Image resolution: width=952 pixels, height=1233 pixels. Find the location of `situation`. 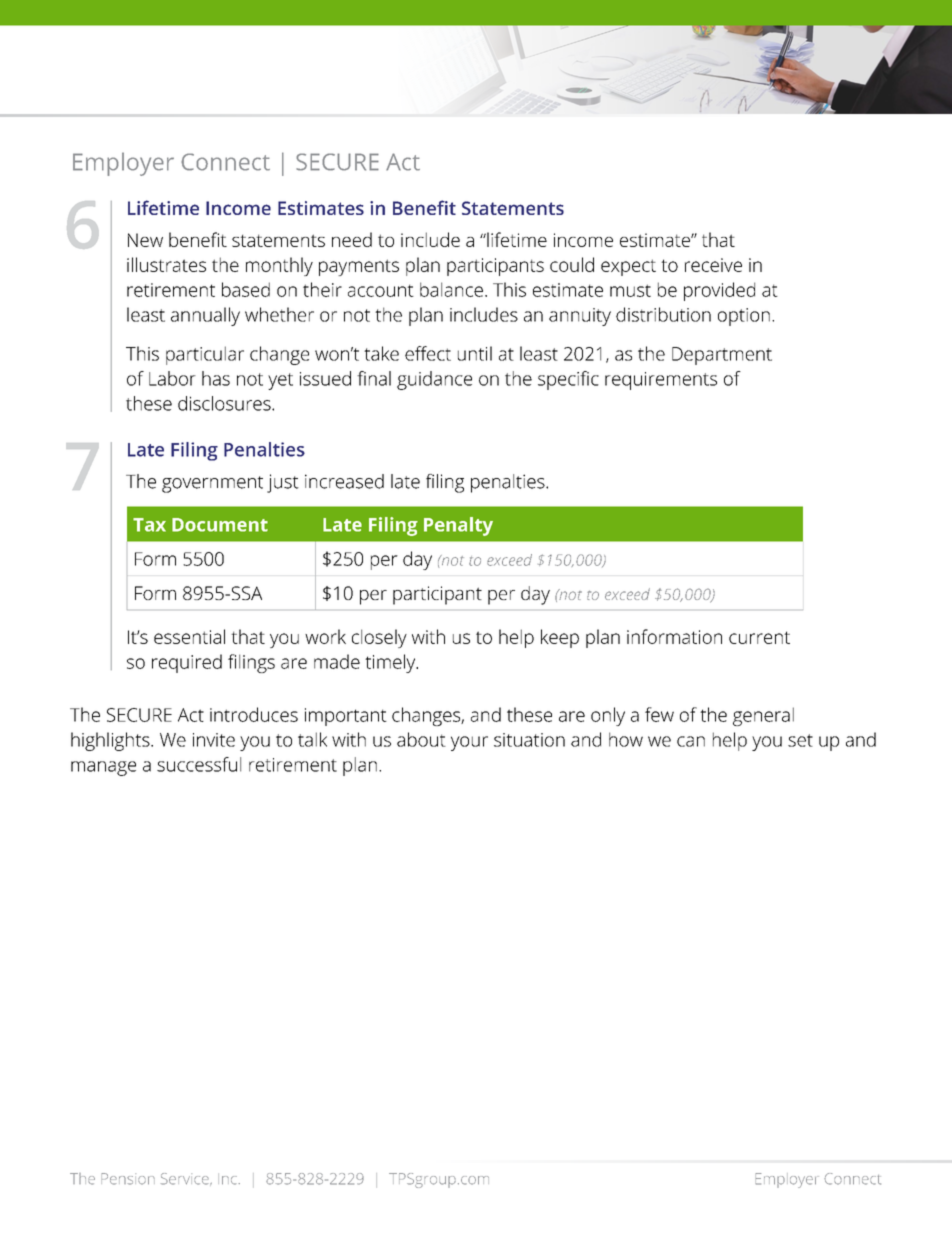

situation is located at coordinates (529, 740).
